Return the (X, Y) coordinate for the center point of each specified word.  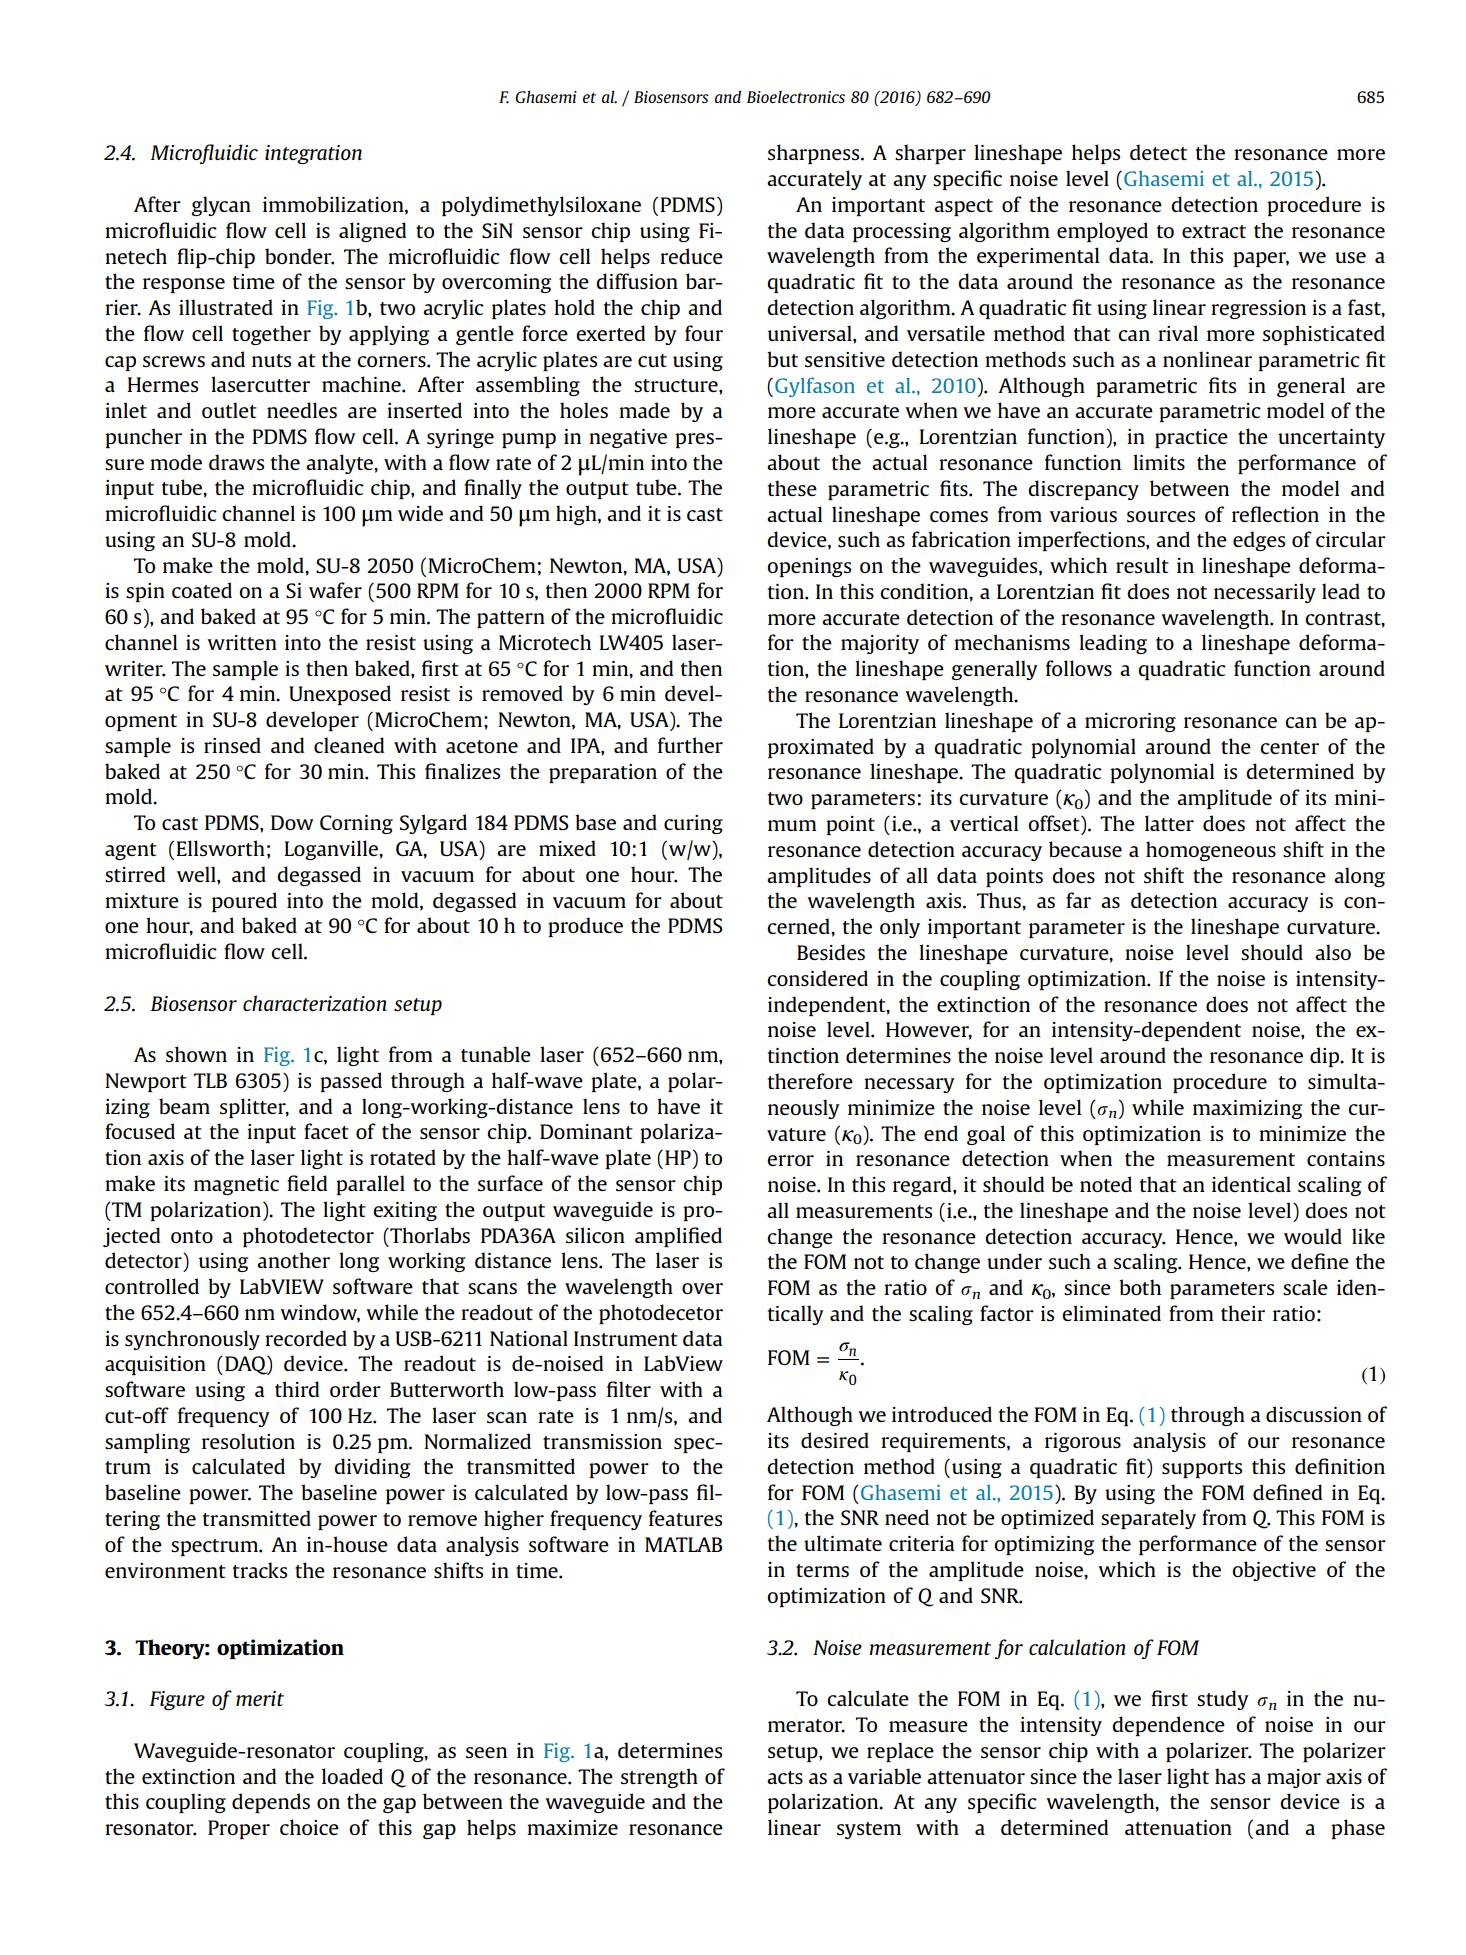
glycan (221, 206)
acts (785, 1777)
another (293, 1260)
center (1289, 747)
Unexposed (340, 695)
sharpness (815, 154)
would (1313, 1236)
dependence (1168, 1726)
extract (1214, 231)
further (690, 745)
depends (271, 1803)
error (790, 1160)
